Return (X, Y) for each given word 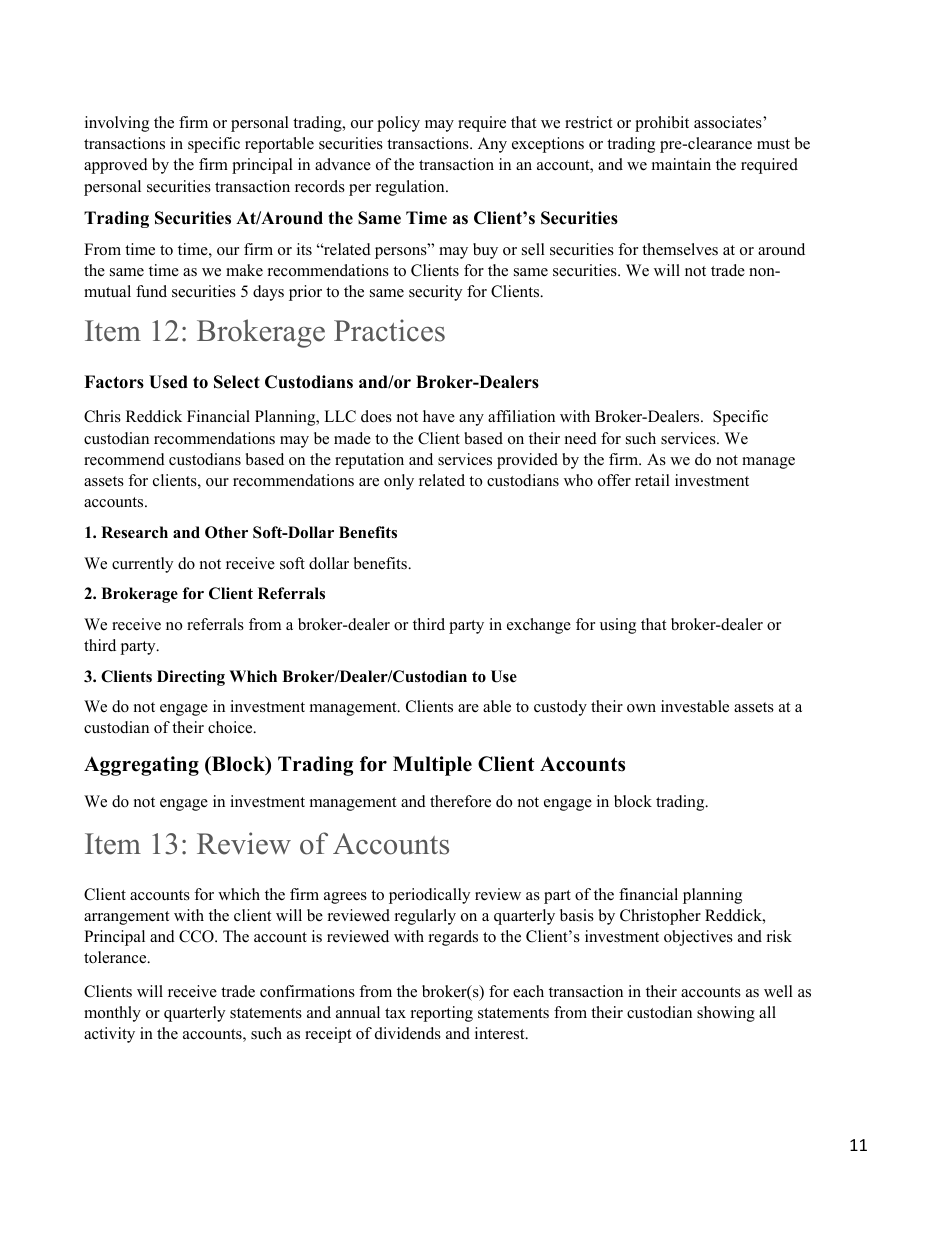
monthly (112, 1014)
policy (398, 124)
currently (142, 565)
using (618, 626)
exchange (539, 626)
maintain (681, 164)
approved (116, 166)
